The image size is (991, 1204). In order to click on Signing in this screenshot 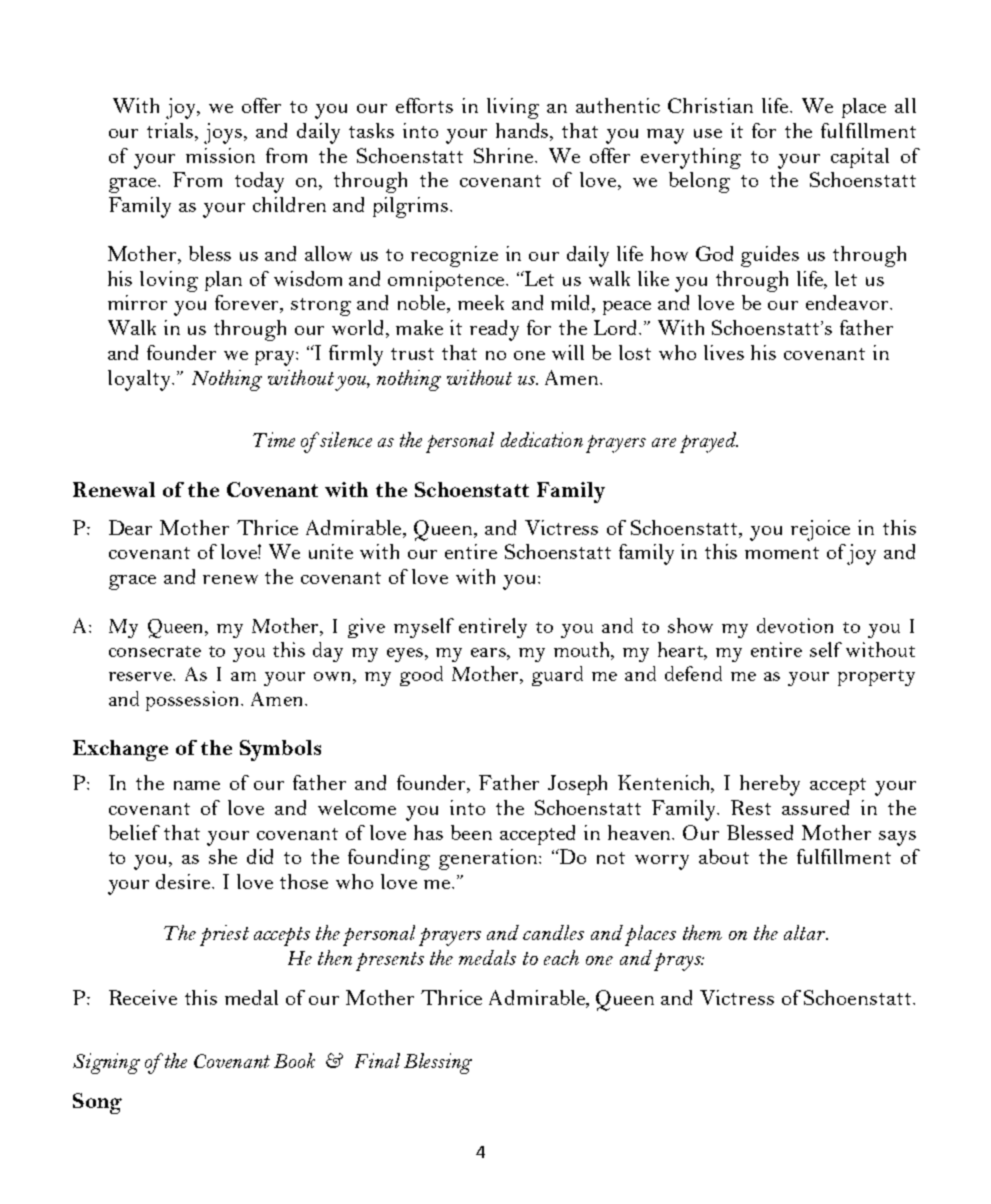, I will do `click(106, 1063)`.
